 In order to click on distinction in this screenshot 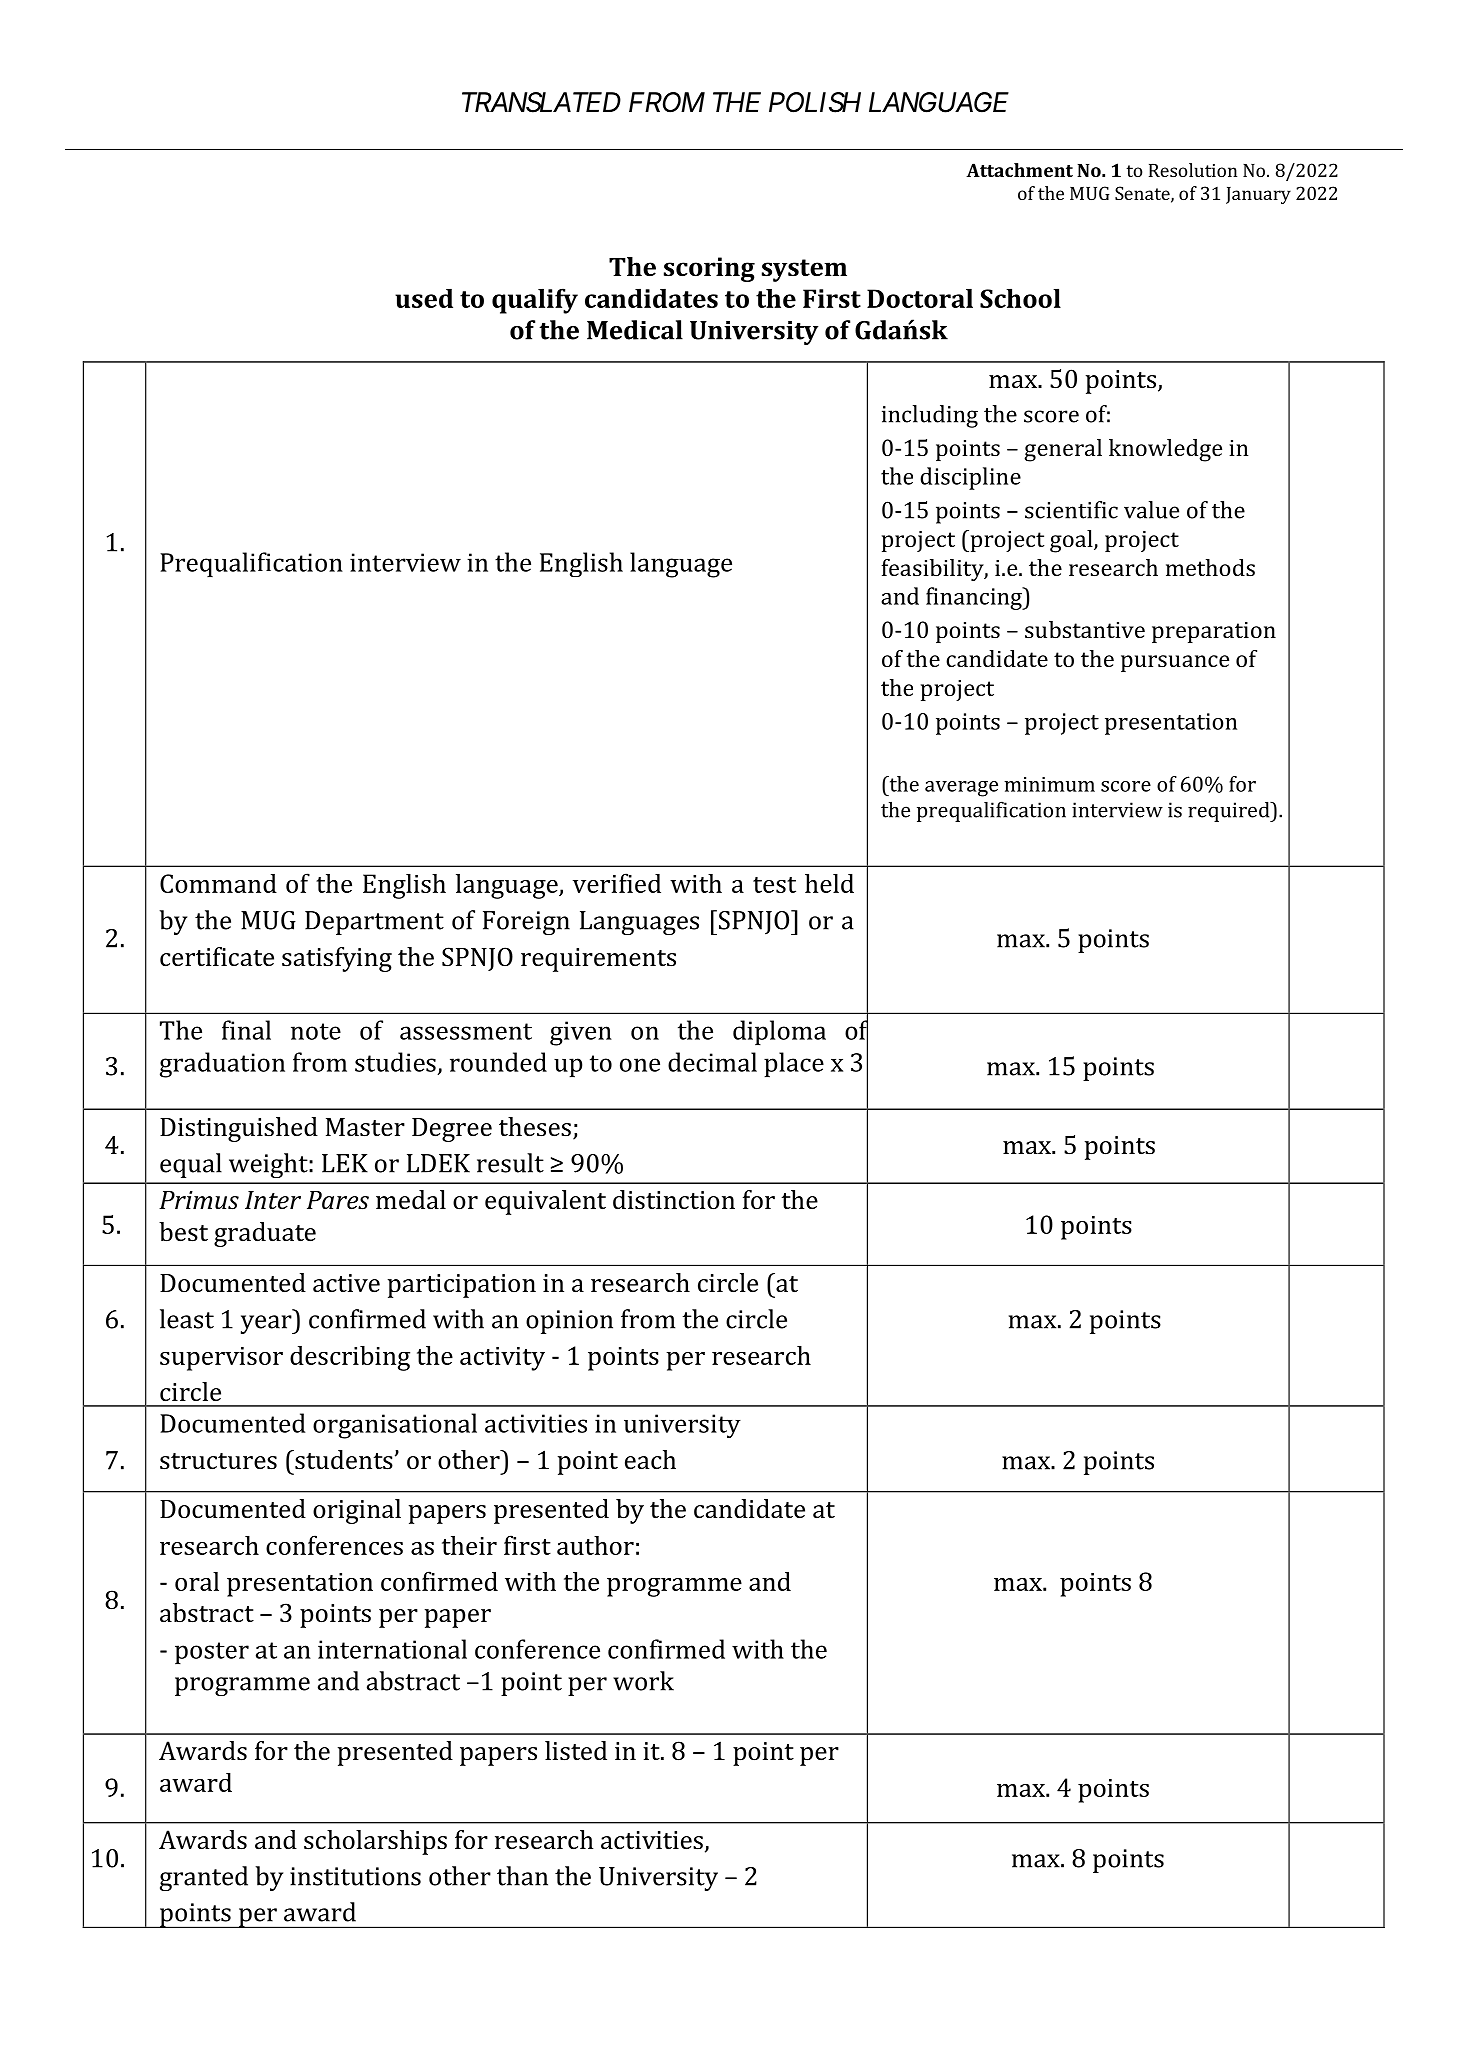, I will do `click(674, 1200)`.
